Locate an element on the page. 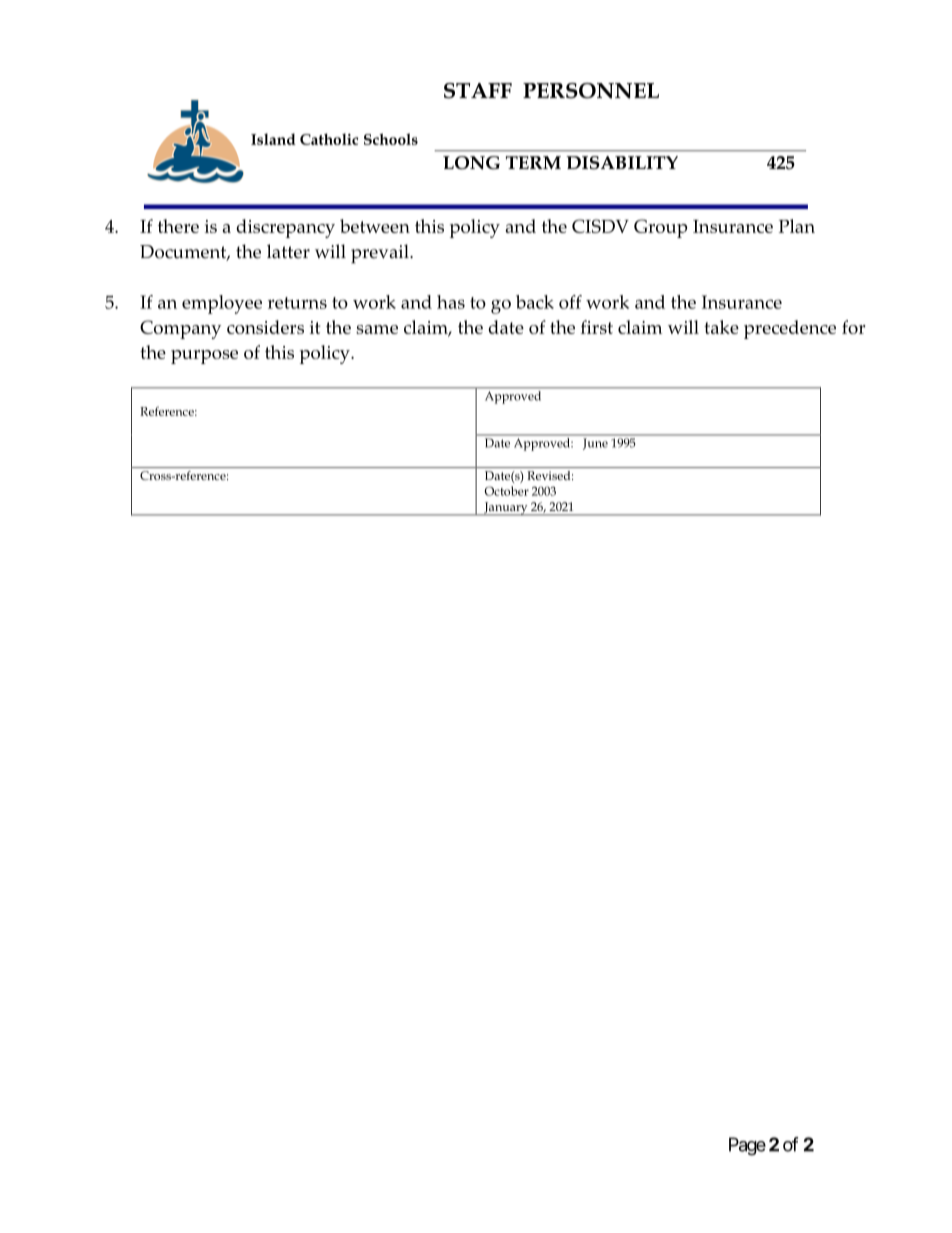 The height and width of the document is (1233, 952). October is located at coordinates (507, 491).
